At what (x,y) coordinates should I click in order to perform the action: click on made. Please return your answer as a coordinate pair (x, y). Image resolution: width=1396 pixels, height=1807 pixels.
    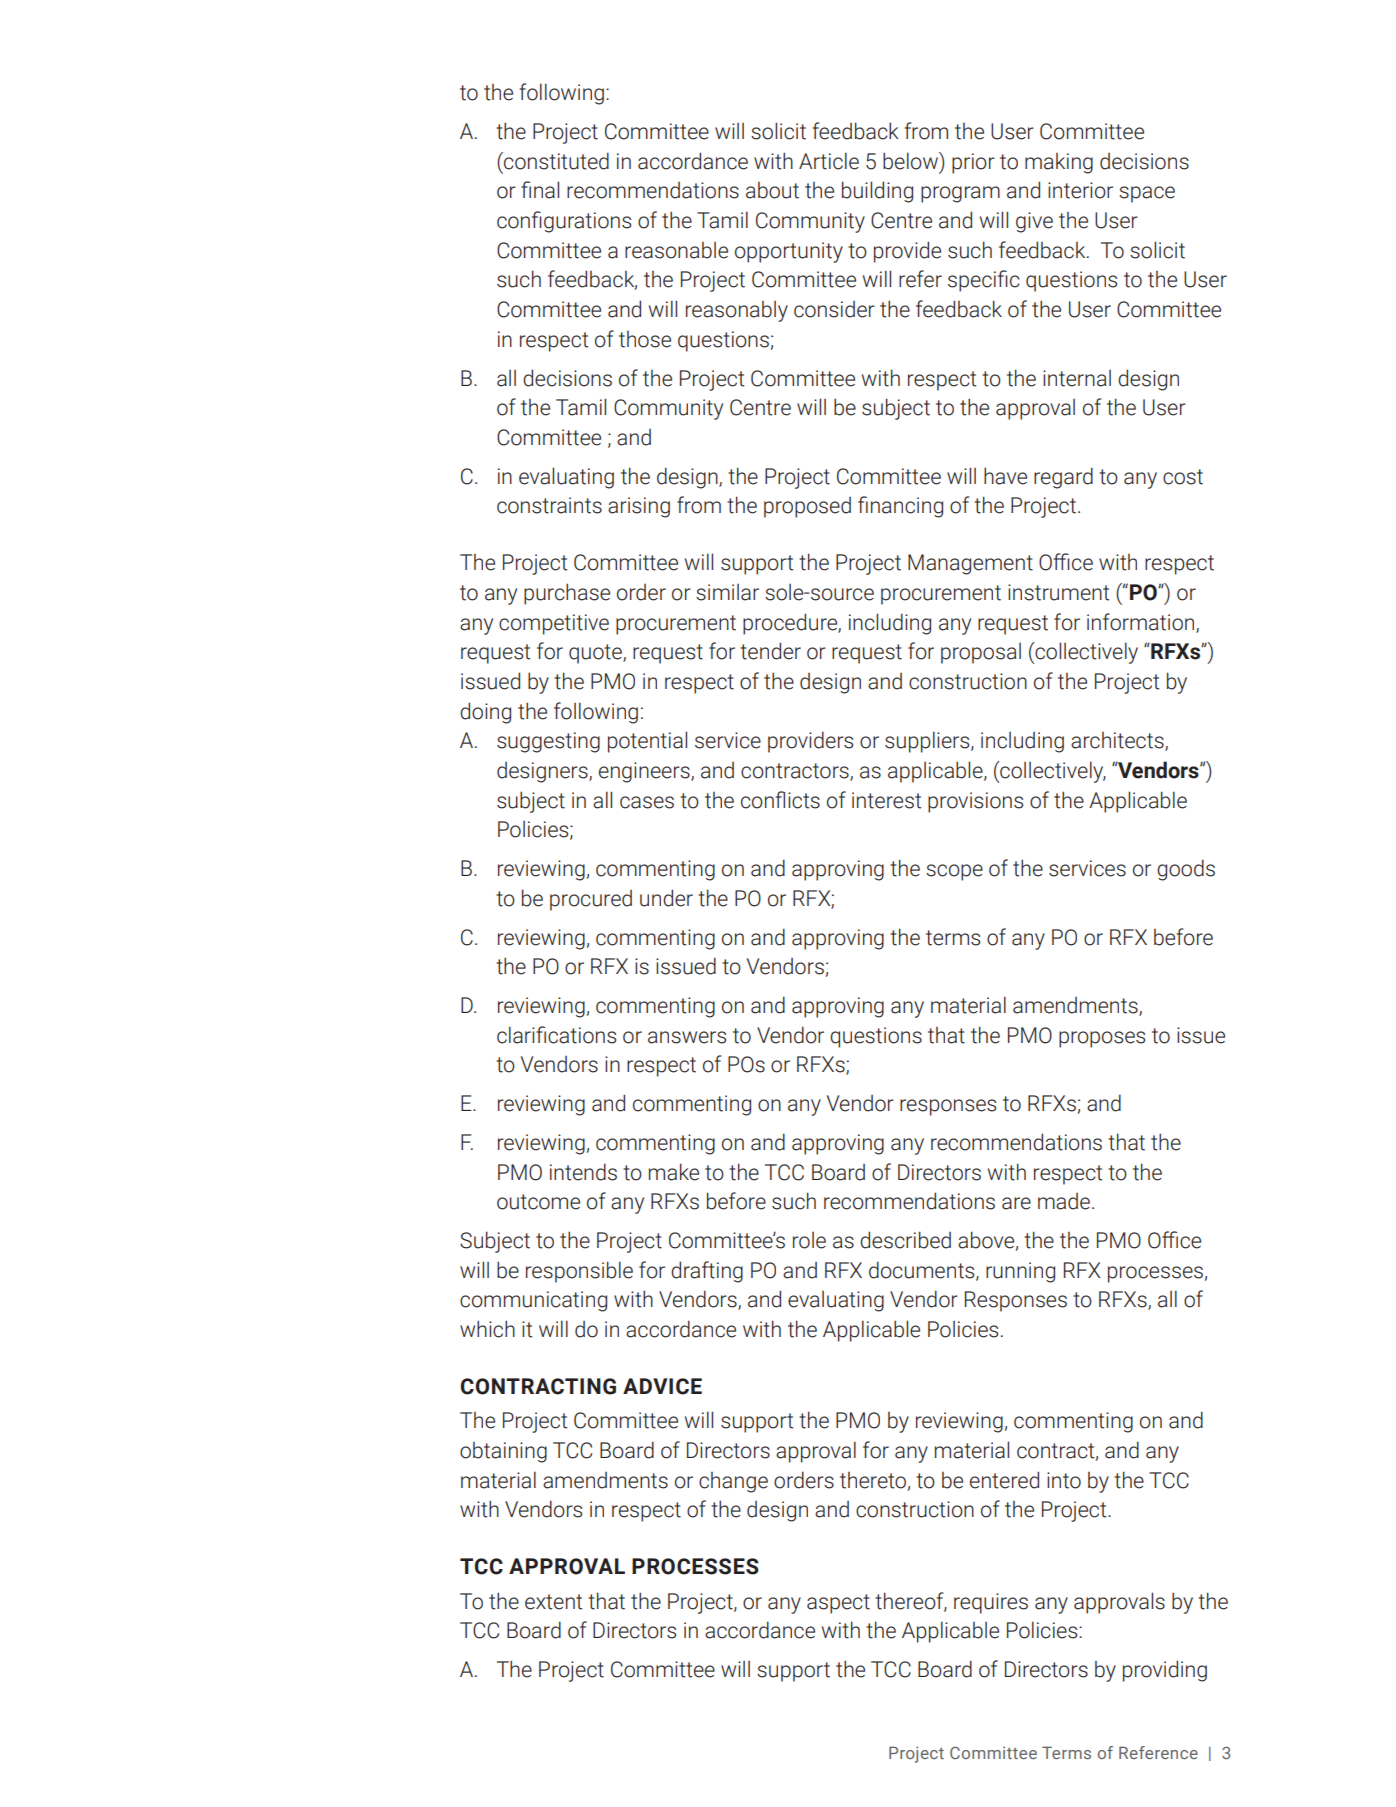
    Looking at the image, I should click on (1064, 1201).
